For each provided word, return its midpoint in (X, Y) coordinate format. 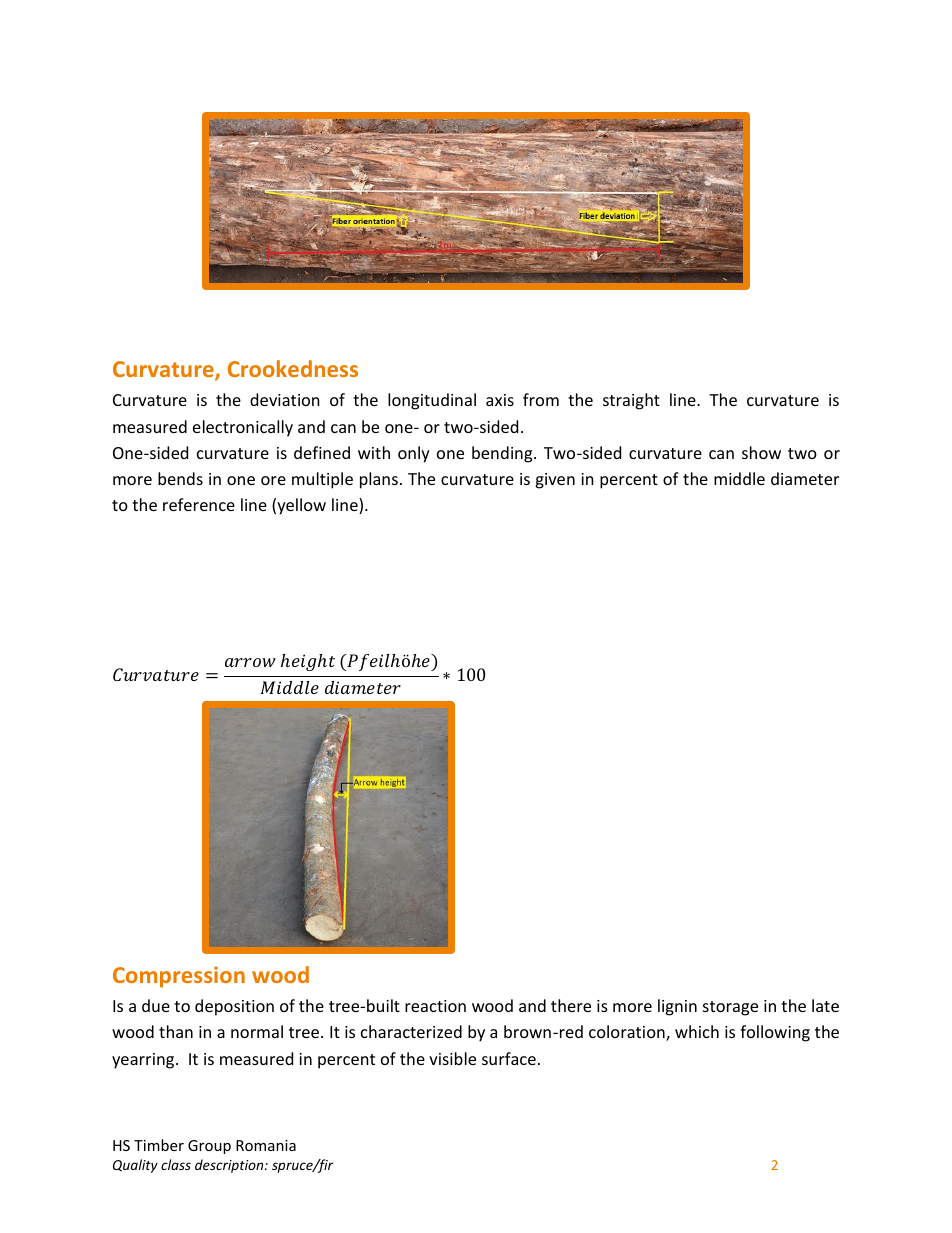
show (761, 452)
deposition (234, 1007)
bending (503, 454)
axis (500, 400)
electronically (243, 428)
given (555, 481)
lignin (677, 1007)
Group (209, 1147)
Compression (179, 977)
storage (730, 1008)
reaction (435, 1006)
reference (199, 504)
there (571, 1005)
